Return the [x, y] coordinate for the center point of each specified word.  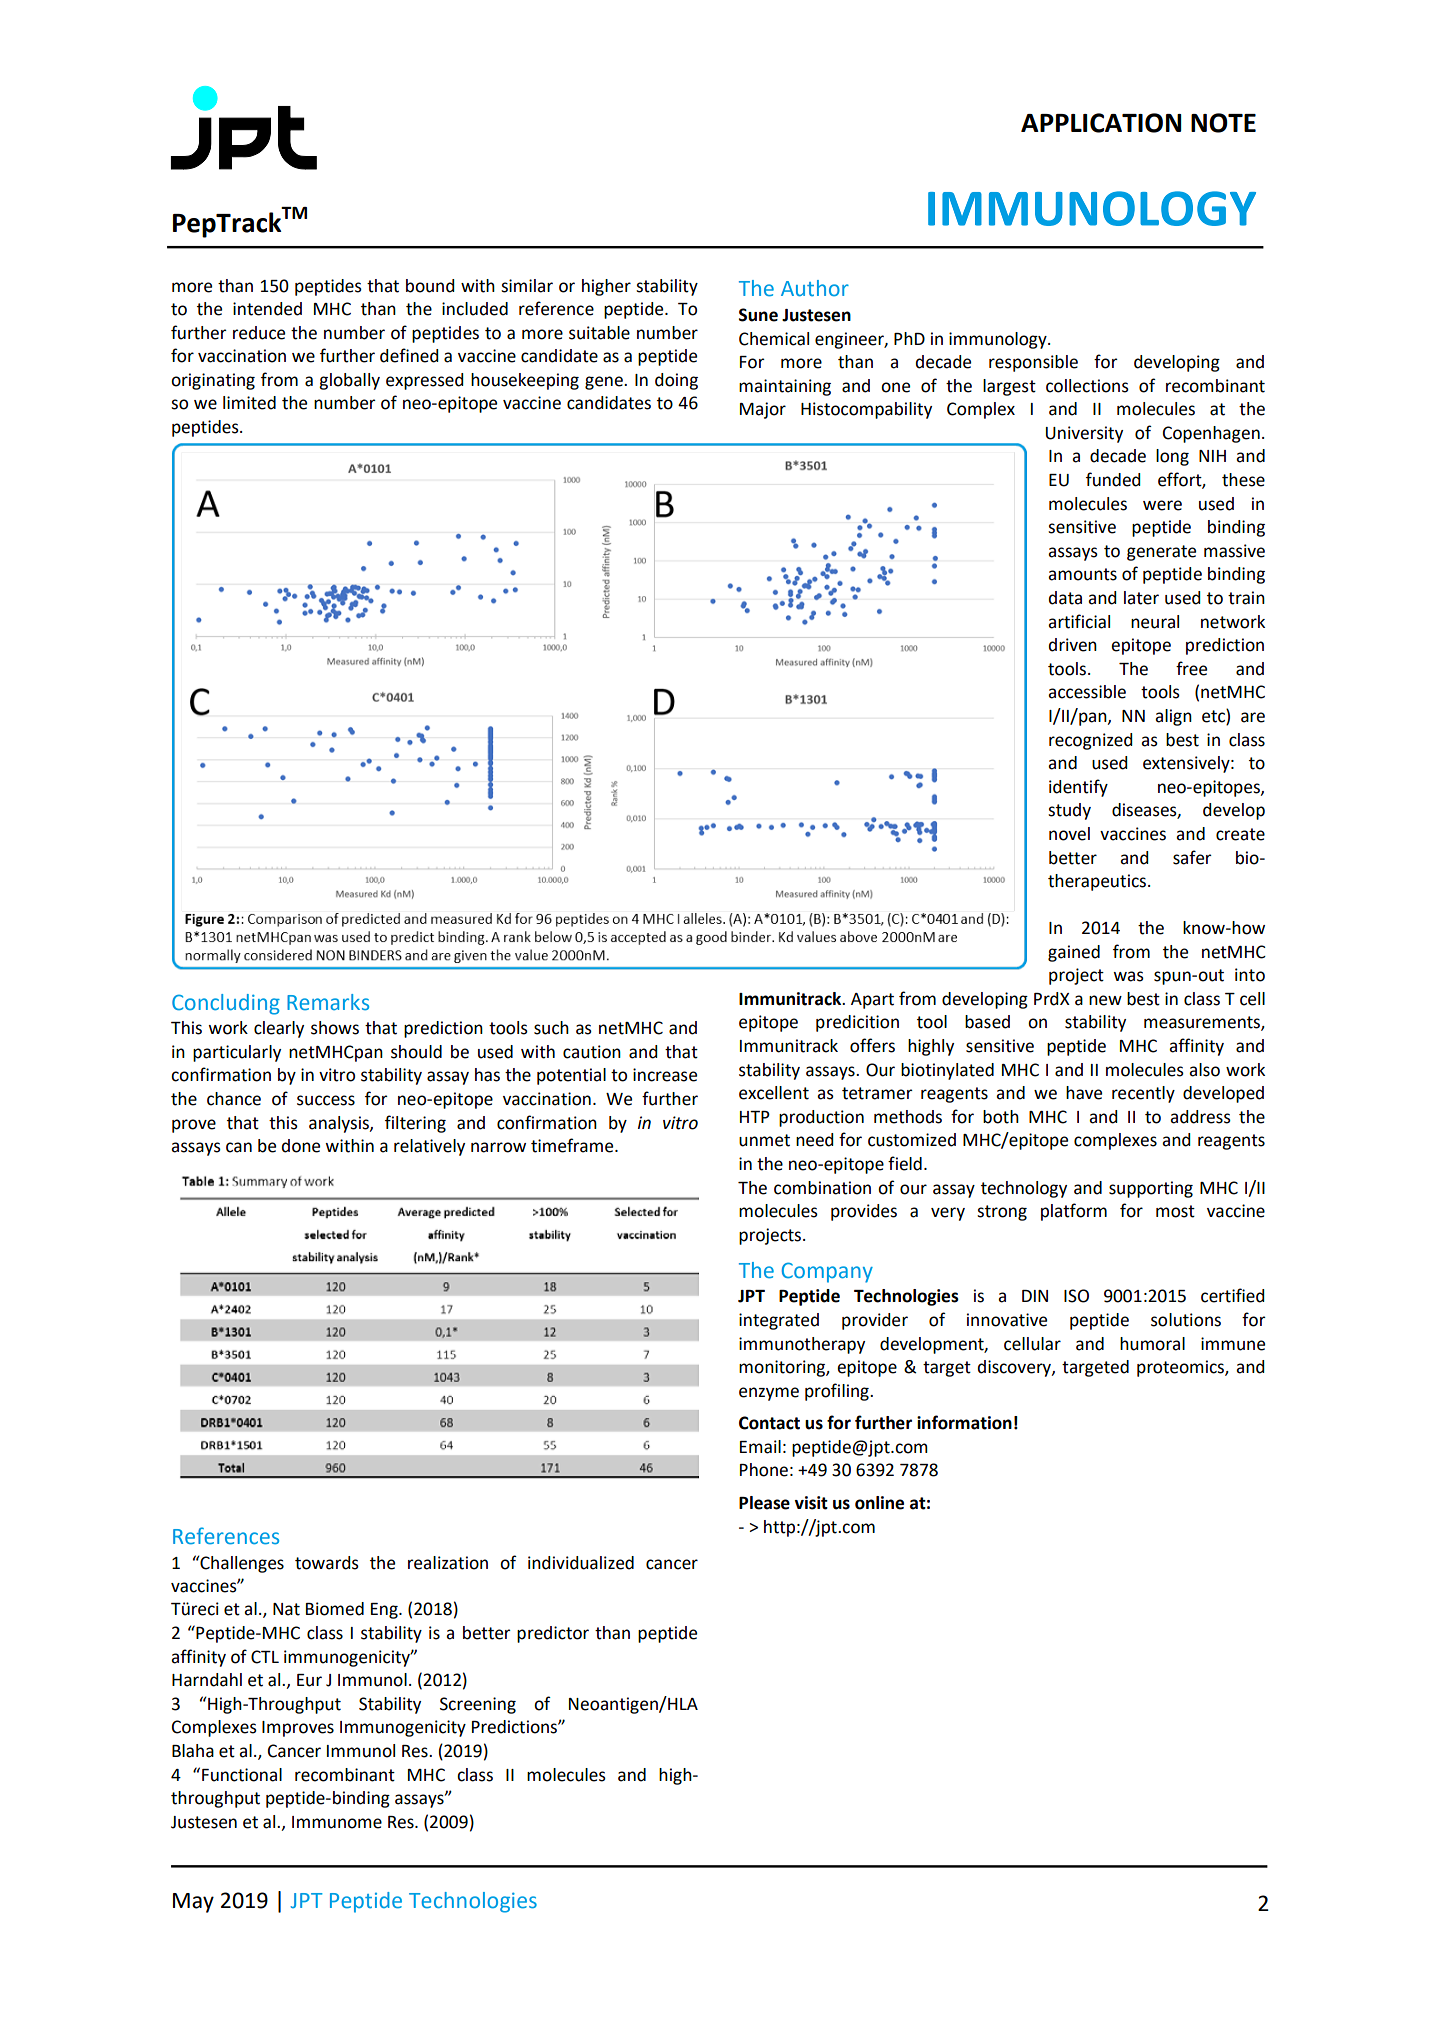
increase [665, 1075]
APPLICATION [1101, 123]
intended [267, 309]
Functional [242, 1775]
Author [815, 288]
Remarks [328, 1002]
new [1105, 1000]
